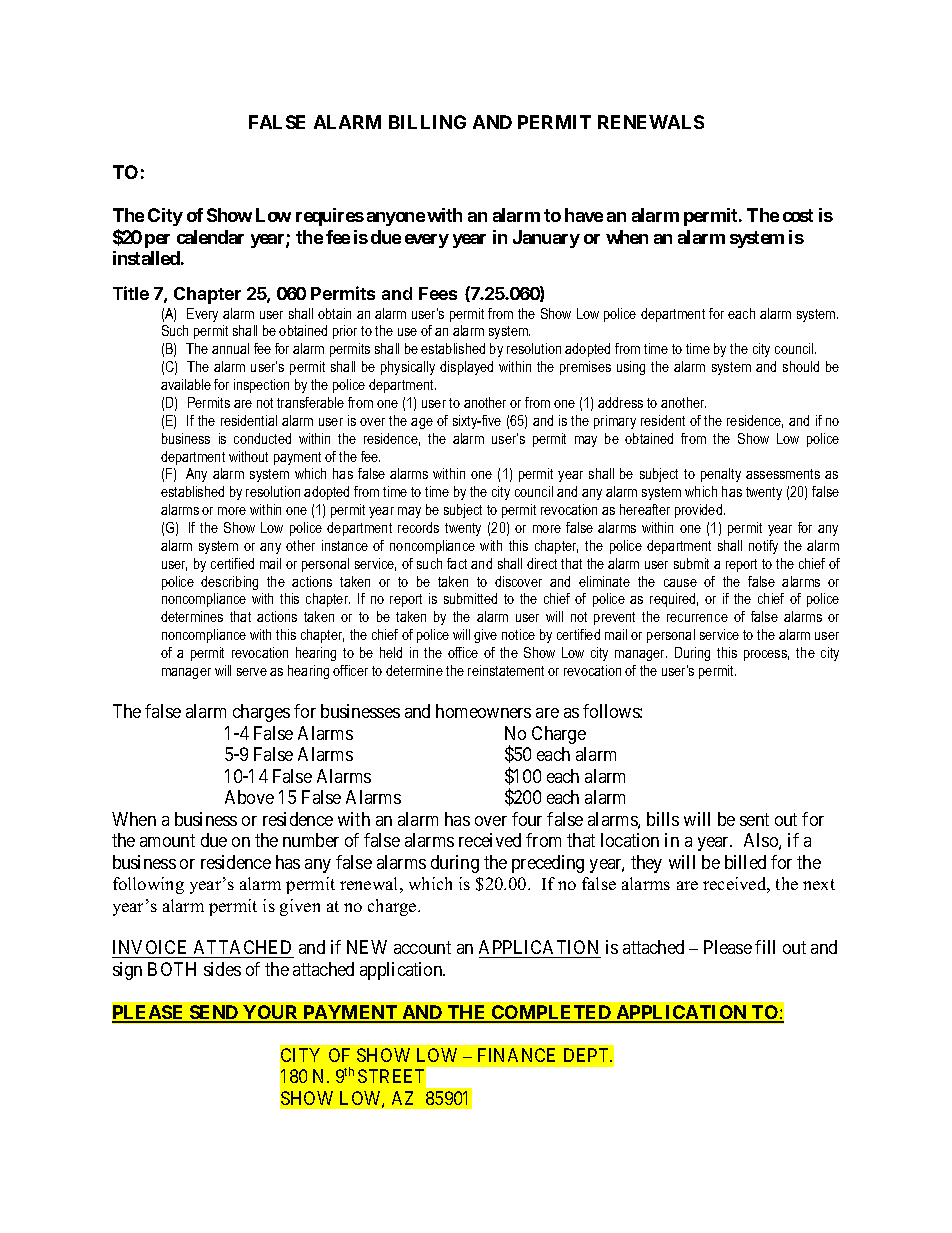 This document has width=952, height=1233. Describe the element at coordinates (249, 797) in the document. I see `Above` at that location.
